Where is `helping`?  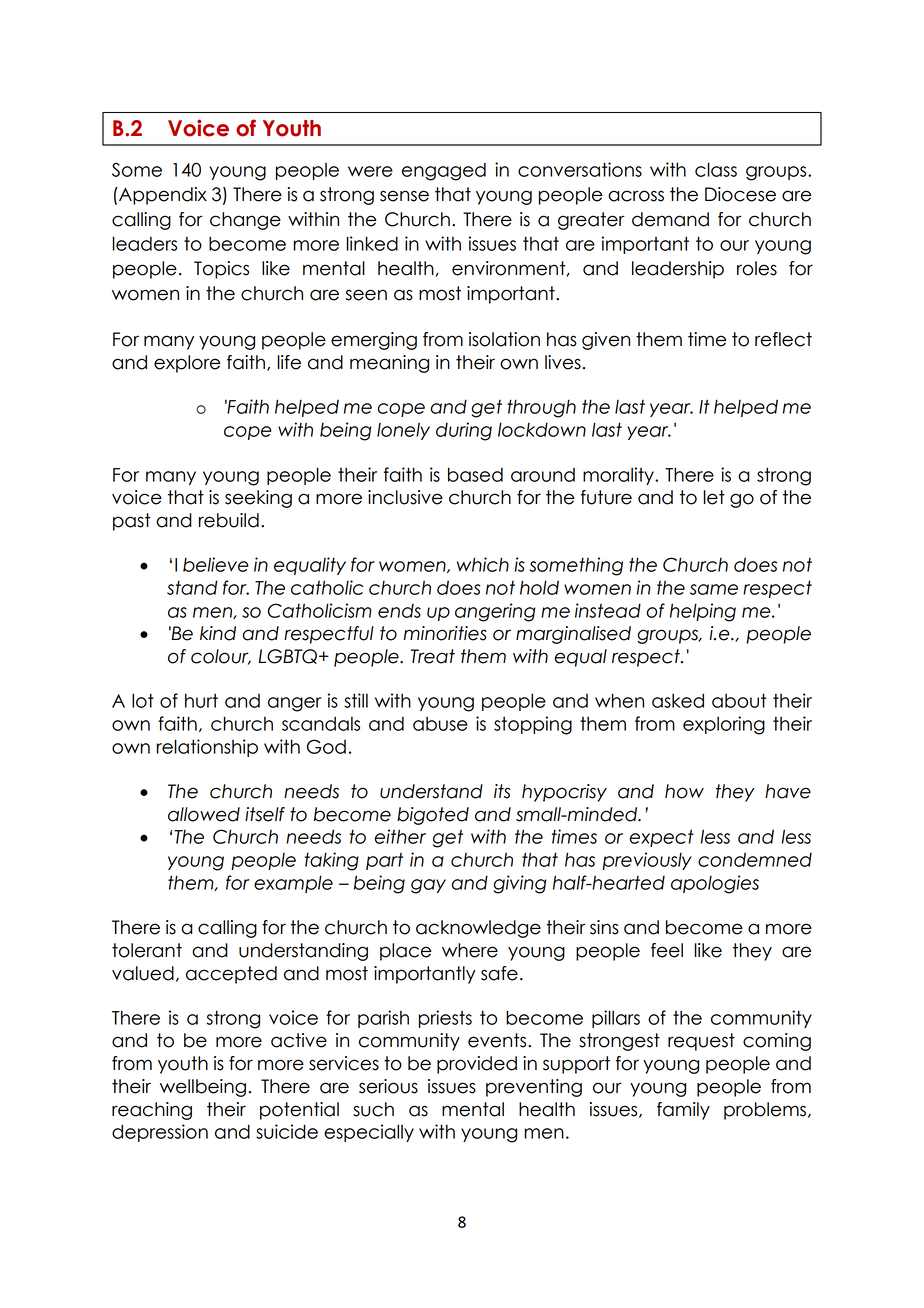 helping is located at coordinates (703, 612).
